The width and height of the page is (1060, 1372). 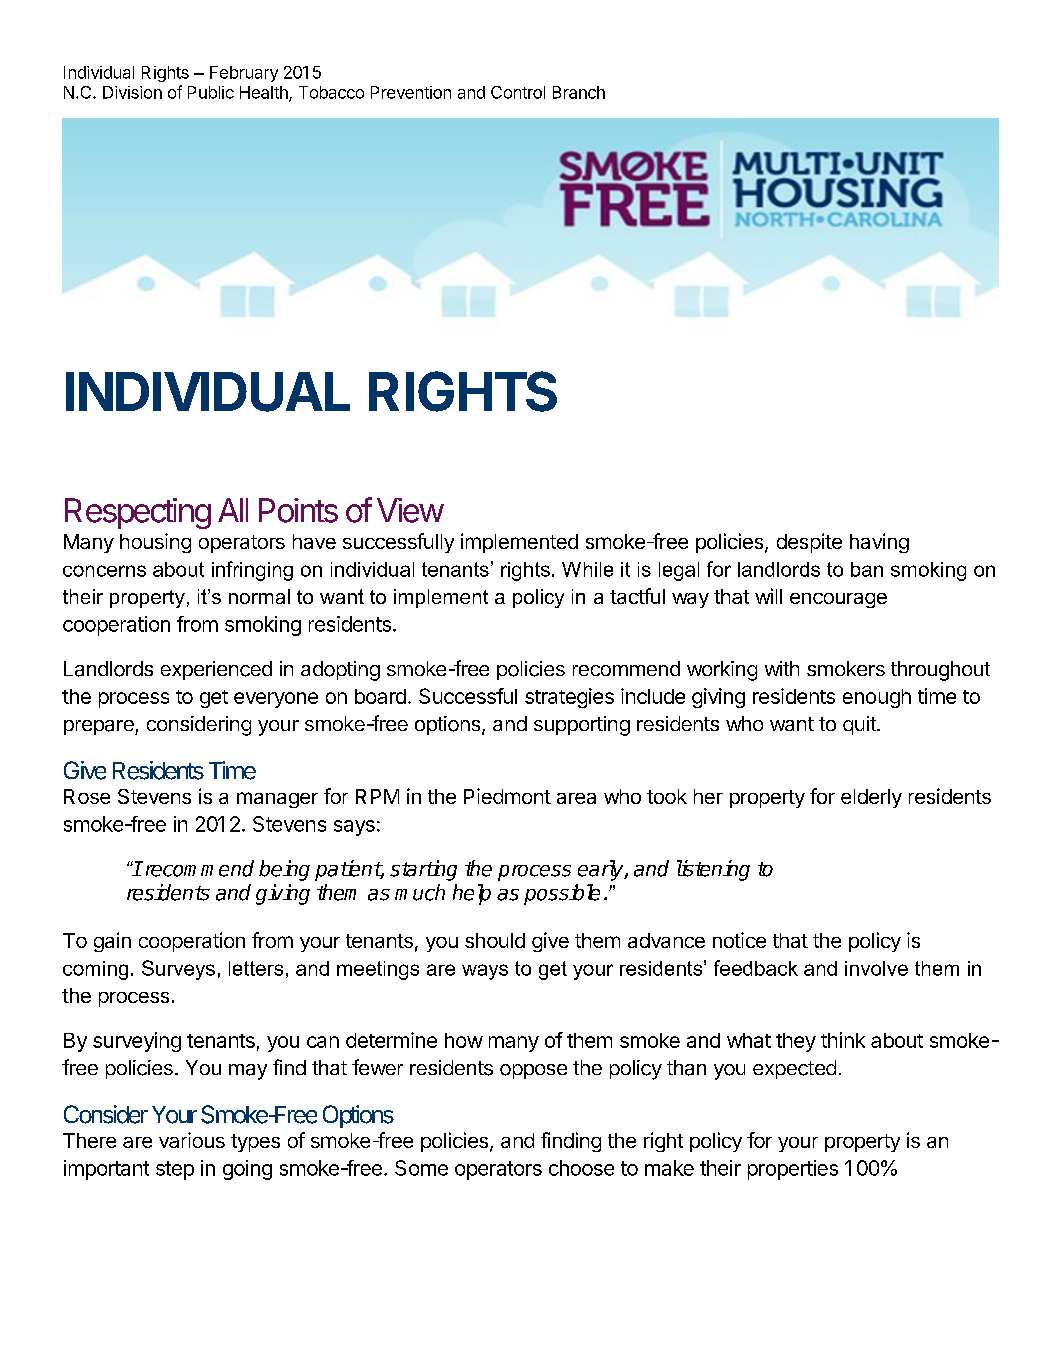 I want to click on Public, so click(x=211, y=92).
